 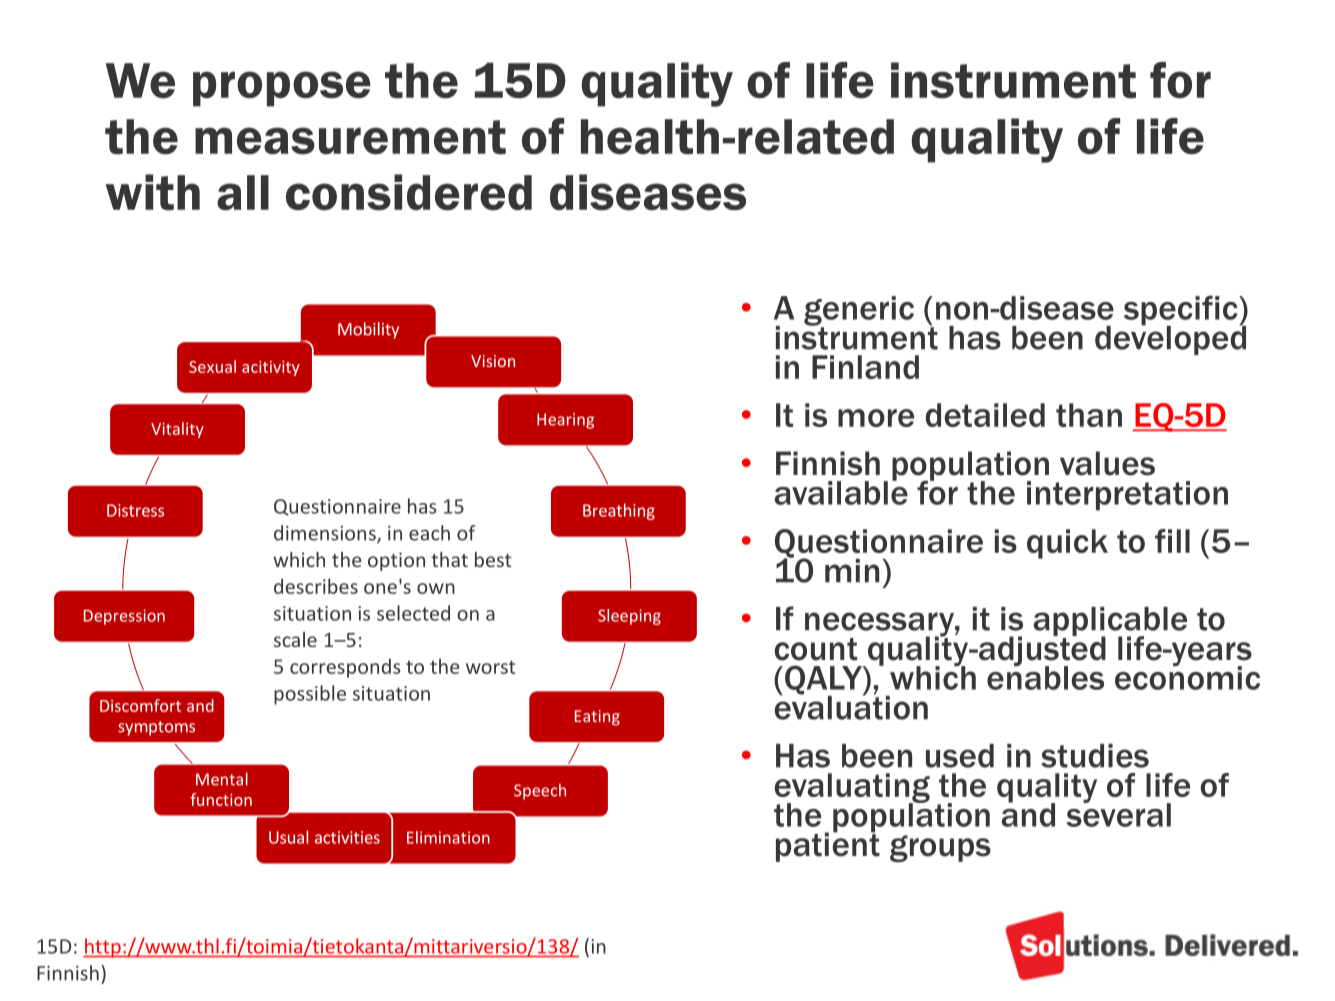 I want to click on generic, so click(x=859, y=312).
